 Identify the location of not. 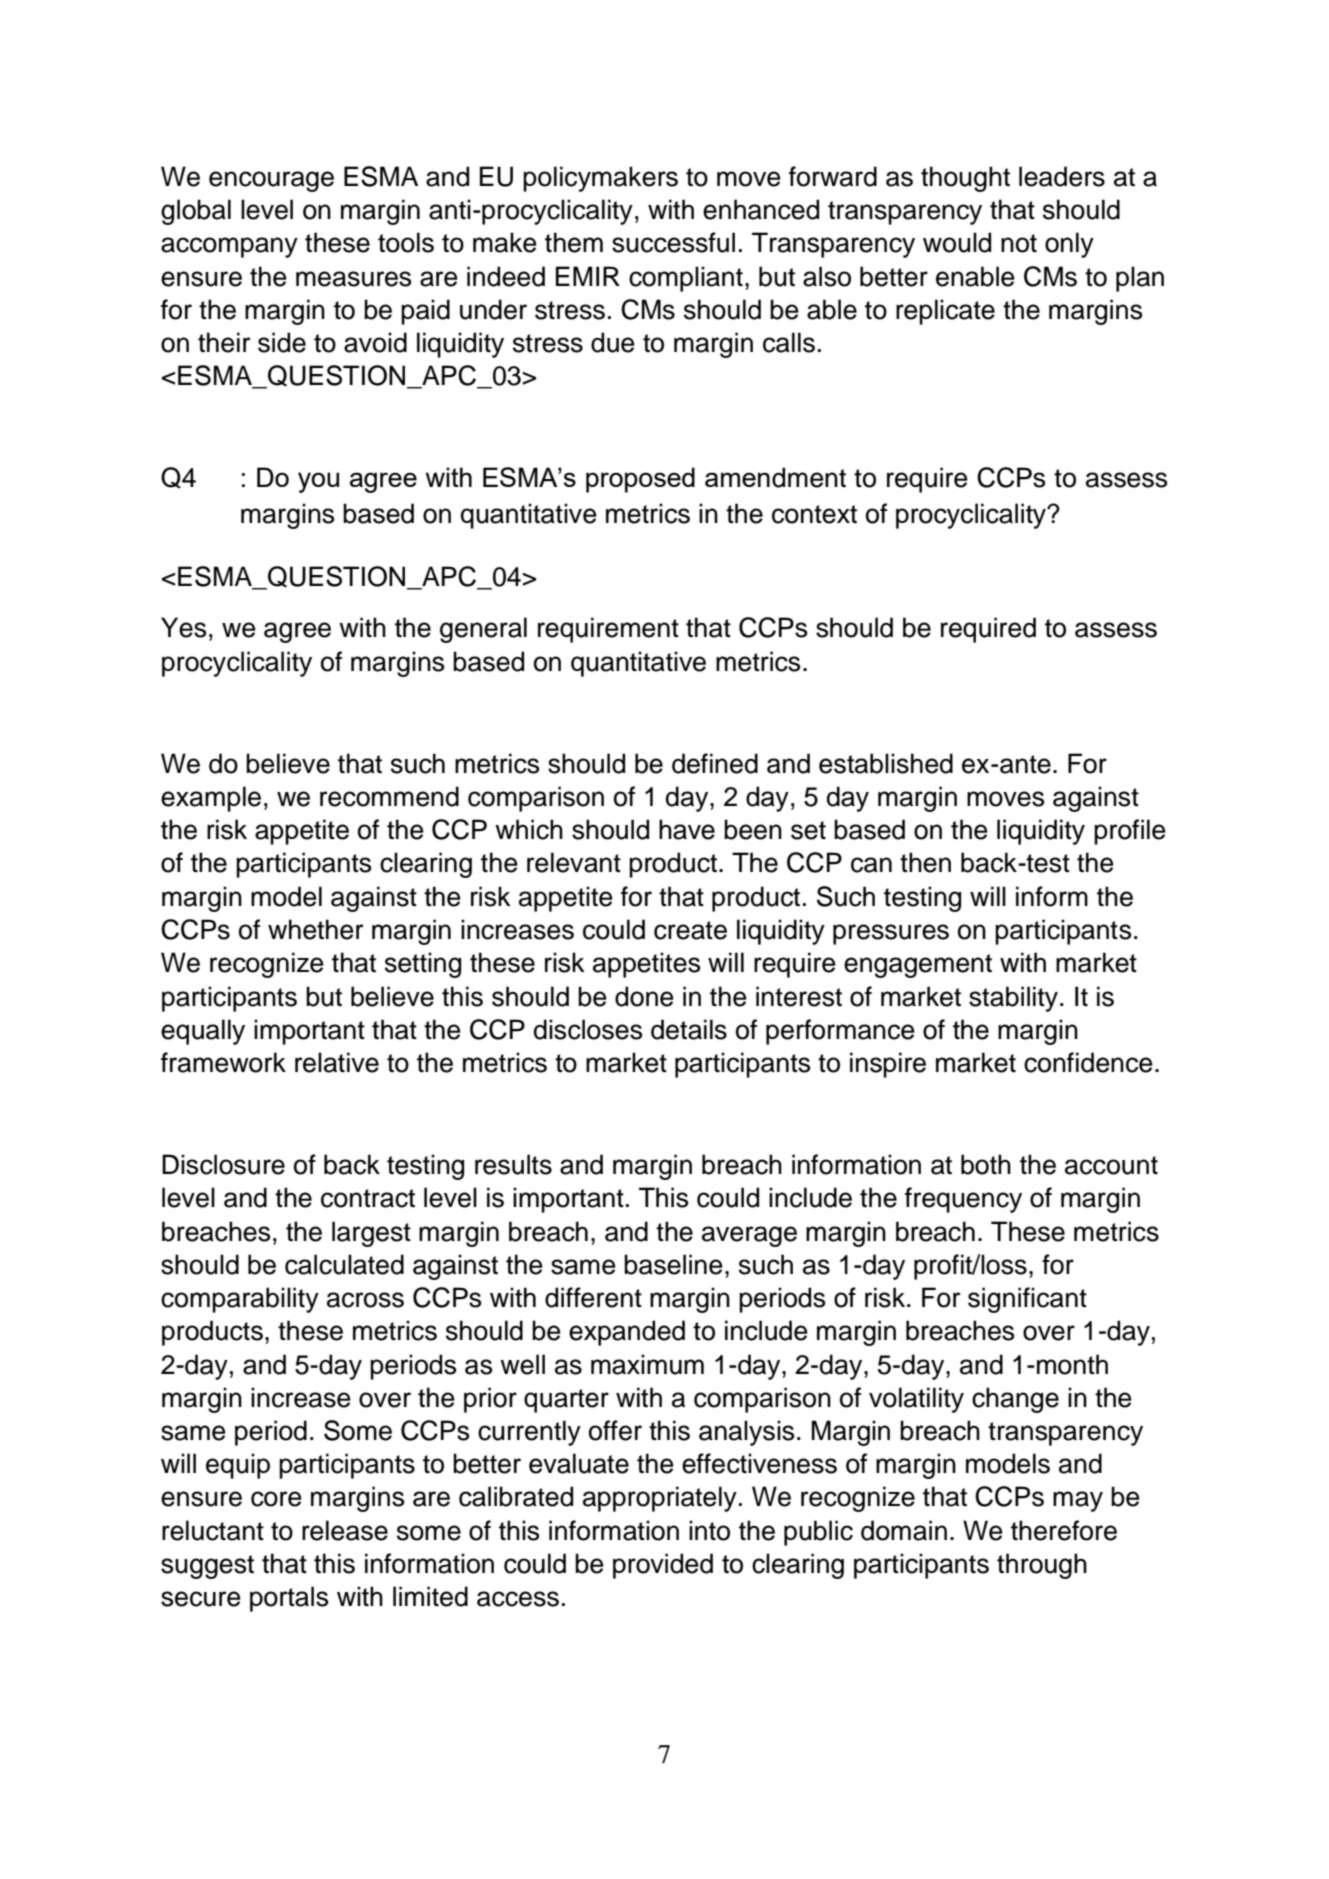
(1019, 243).
